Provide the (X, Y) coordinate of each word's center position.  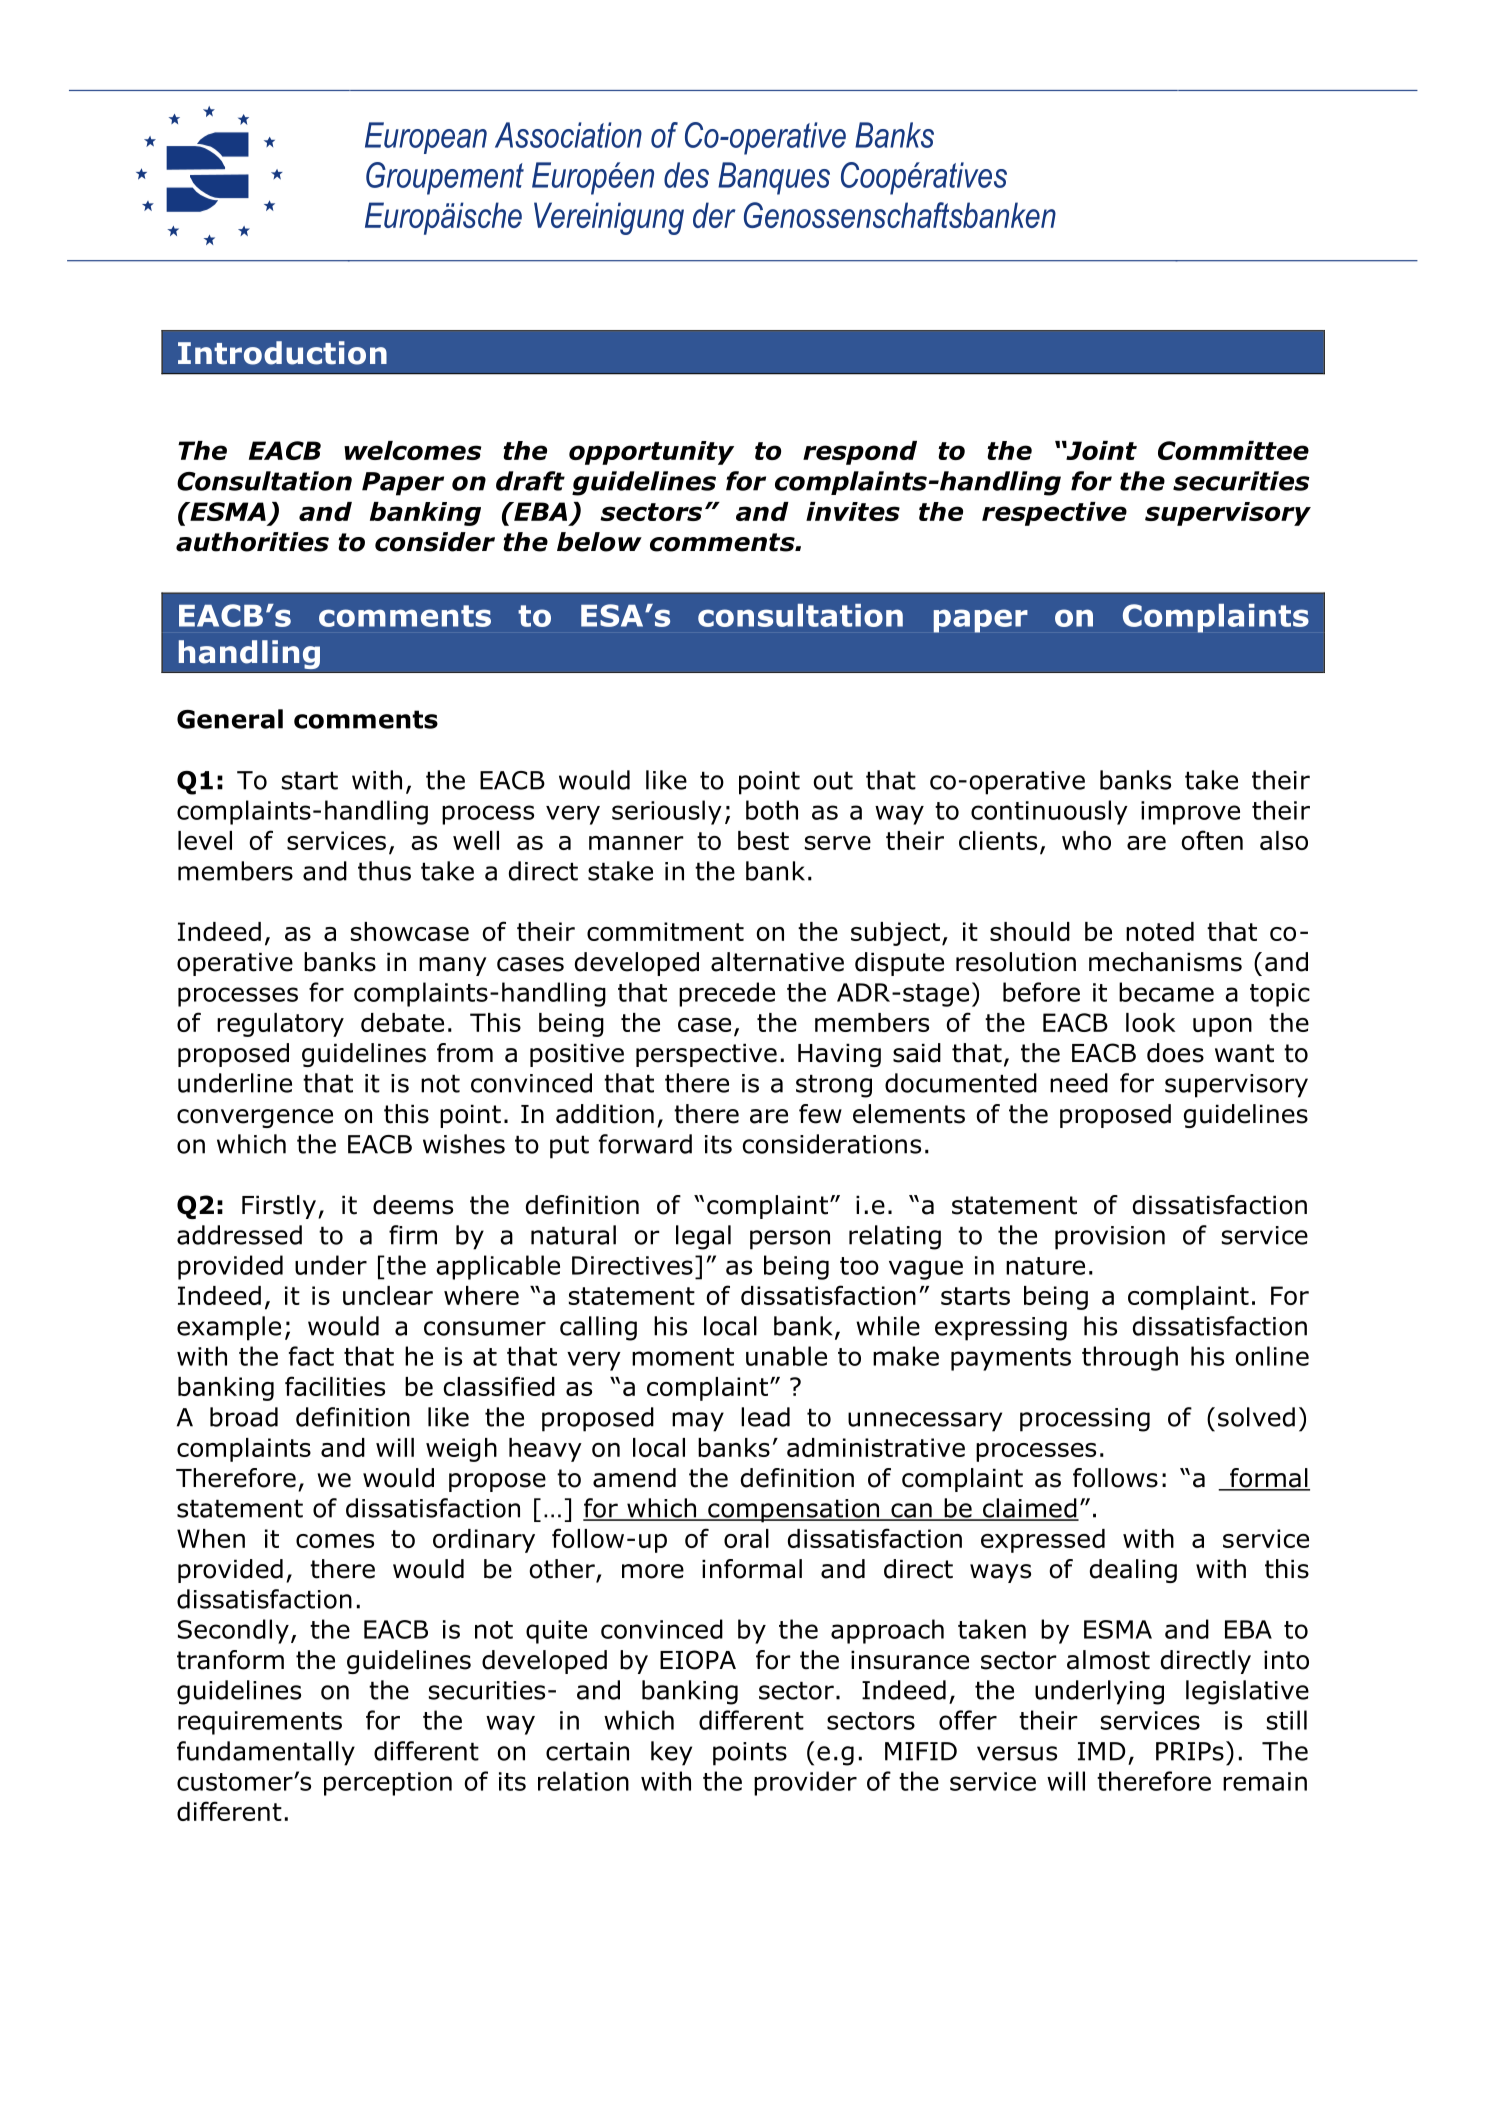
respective (1054, 514)
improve (1190, 813)
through (1130, 1358)
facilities (335, 1386)
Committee (1233, 450)
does (1175, 1053)
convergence (255, 1118)
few (820, 1114)
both (772, 810)
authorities (252, 542)
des (686, 175)
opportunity (651, 453)
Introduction (282, 353)
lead (765, 1417)
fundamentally (266, 1753)
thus (384, 871)
